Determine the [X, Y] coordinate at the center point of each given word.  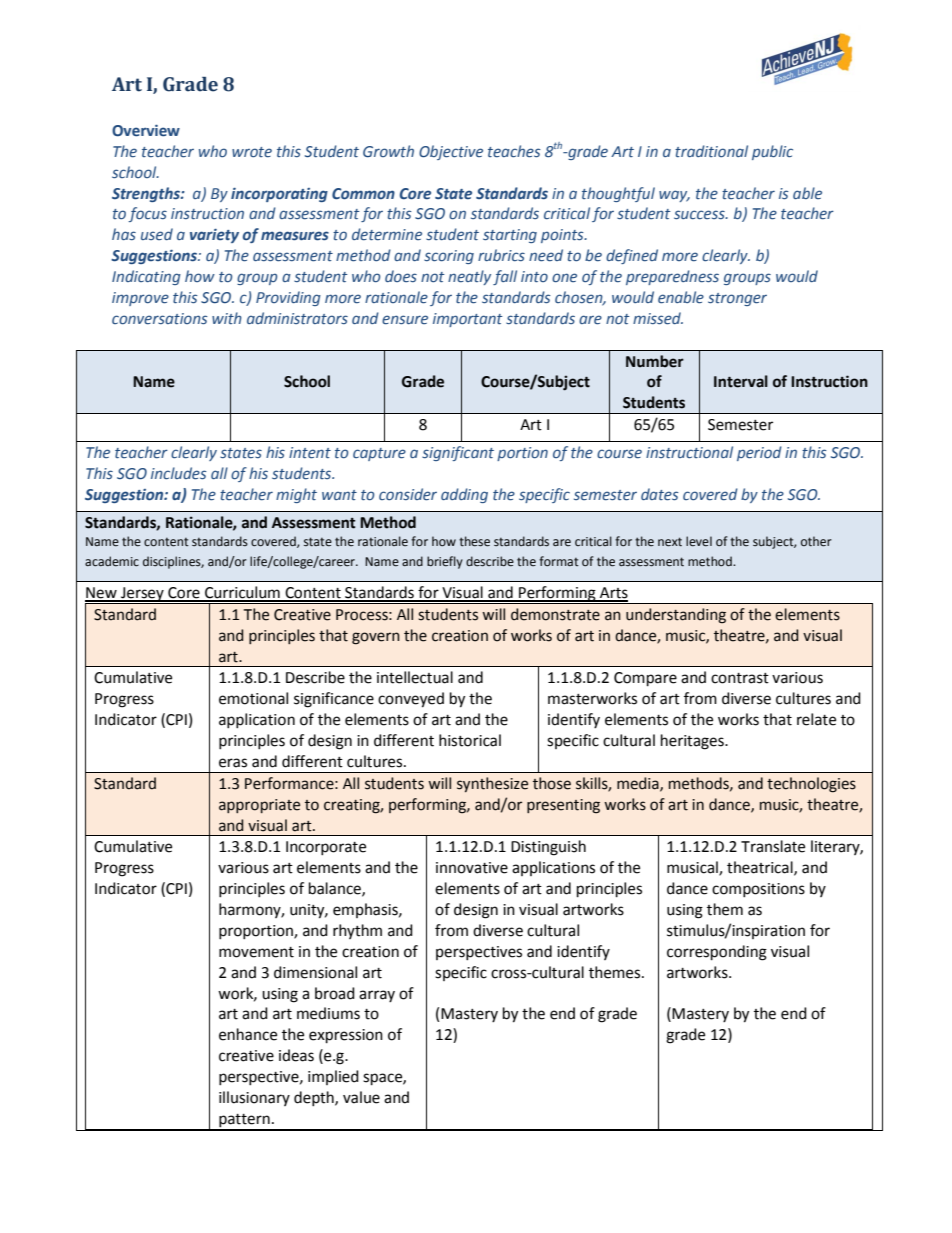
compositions [758, 890]
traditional [711, 151]
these [474, 541]
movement [256, 952]
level [699, 541]
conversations [160, 319]
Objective [451, 152]
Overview [146, 130]
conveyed [411, 700]
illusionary [254, 1098]
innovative [472, 868]
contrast [740, 678]
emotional [253, 698]
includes [179, 473]
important [468, 320]
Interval [741, 381]
